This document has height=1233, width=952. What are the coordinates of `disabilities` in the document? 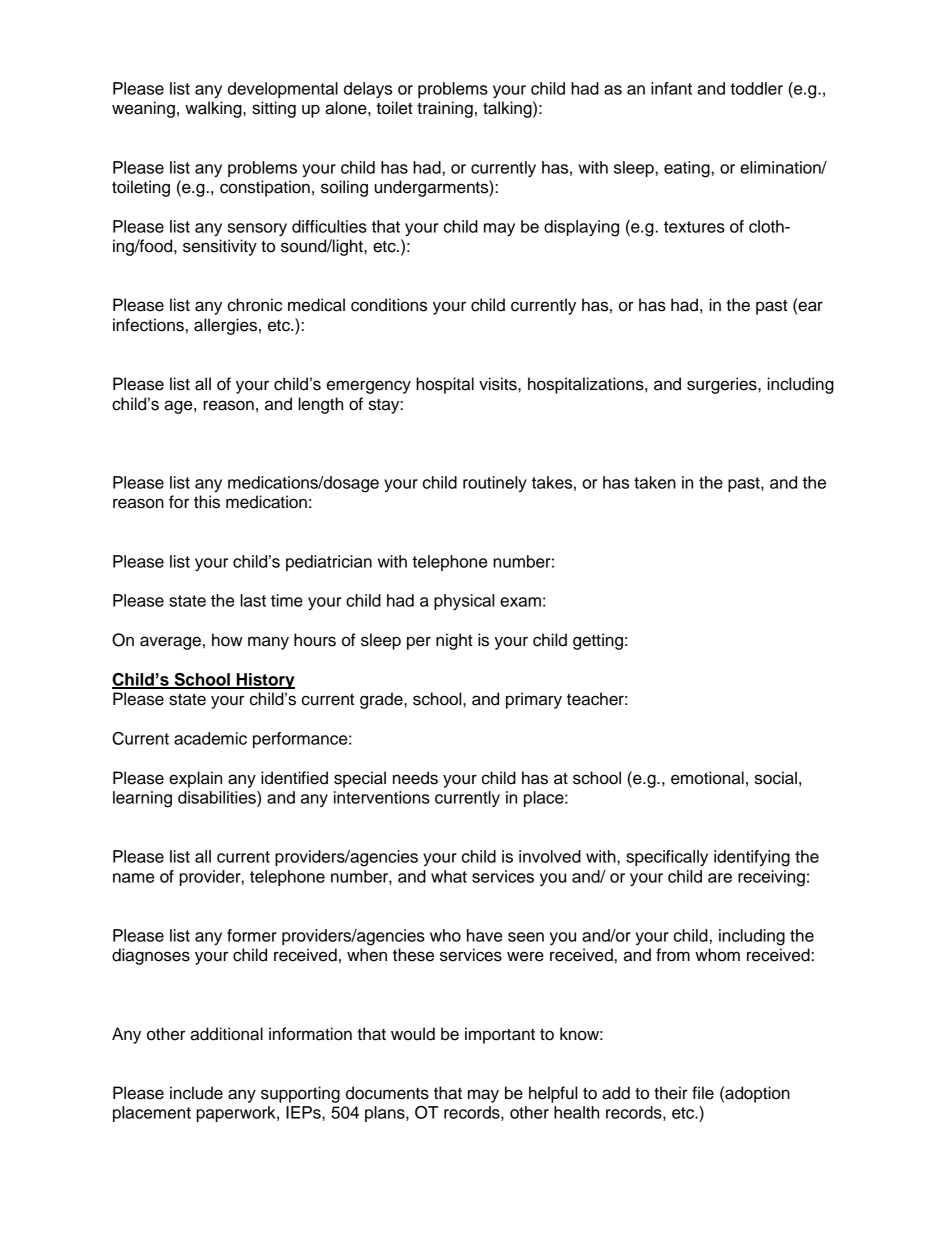 It's located at (218, 797).
